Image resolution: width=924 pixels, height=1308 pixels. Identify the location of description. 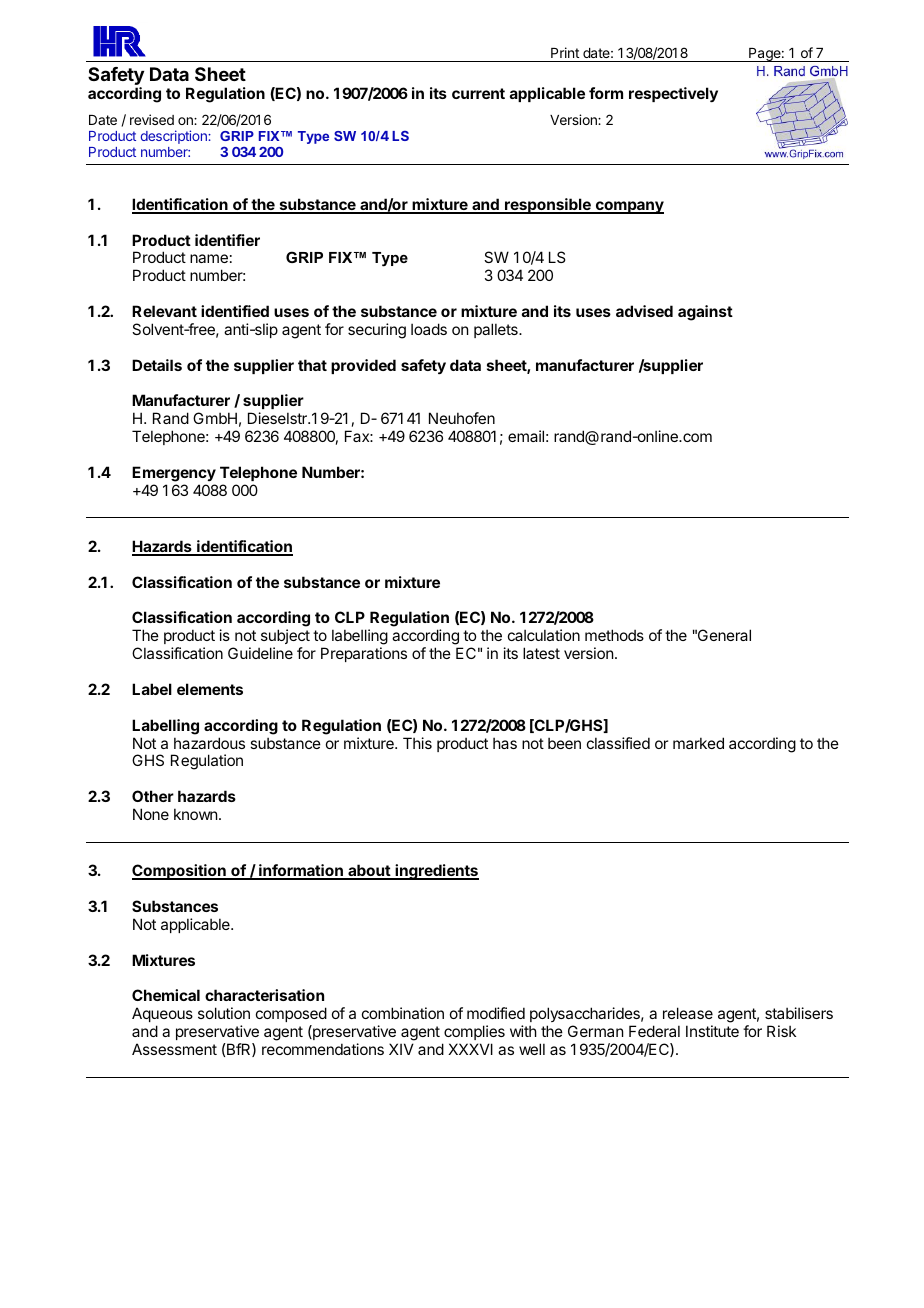
(175, 137).
